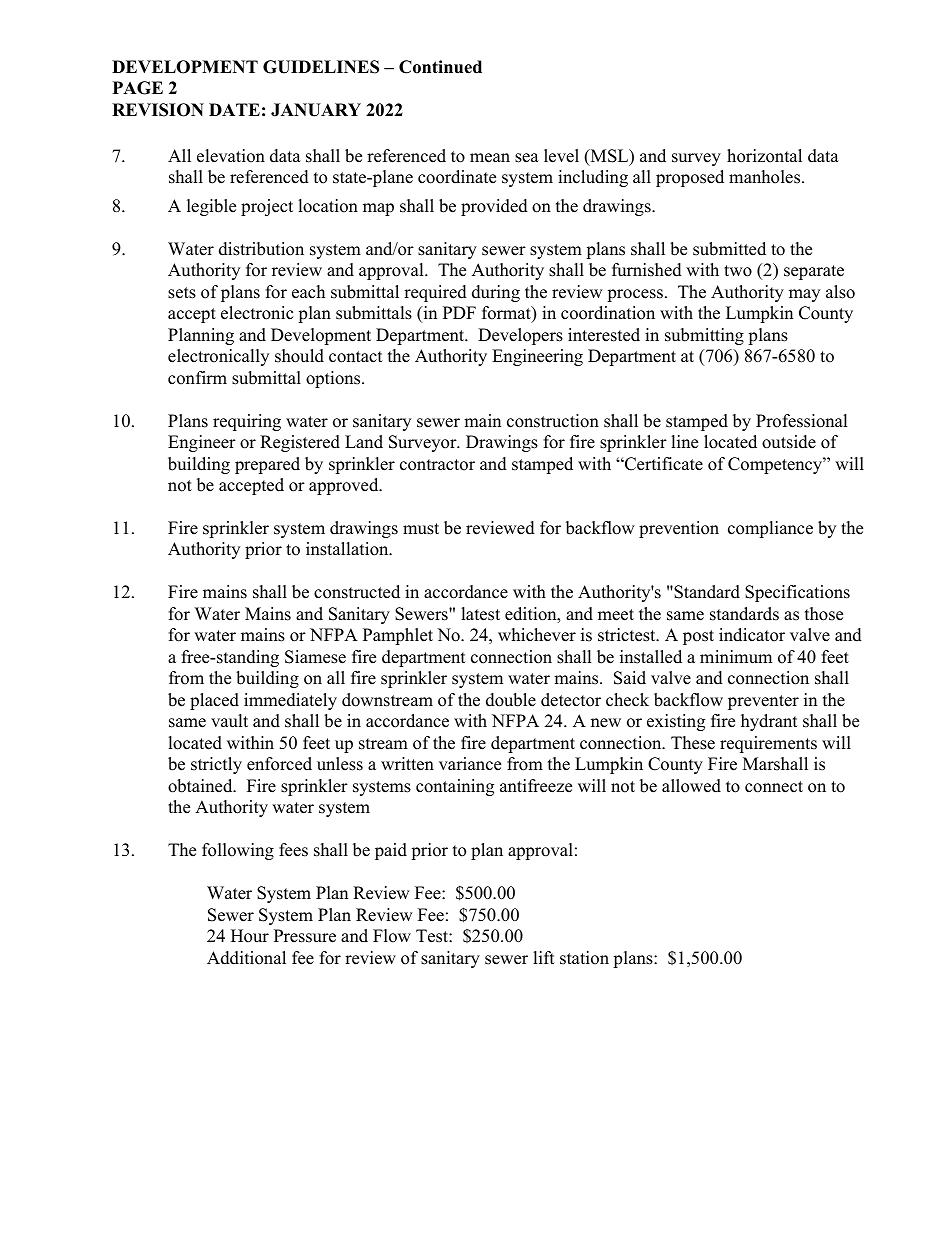 This screenshot has height=1233, width=952. Describe the element at coordinates (440, 67) in the screenshot. I see `Continued` at that location.
